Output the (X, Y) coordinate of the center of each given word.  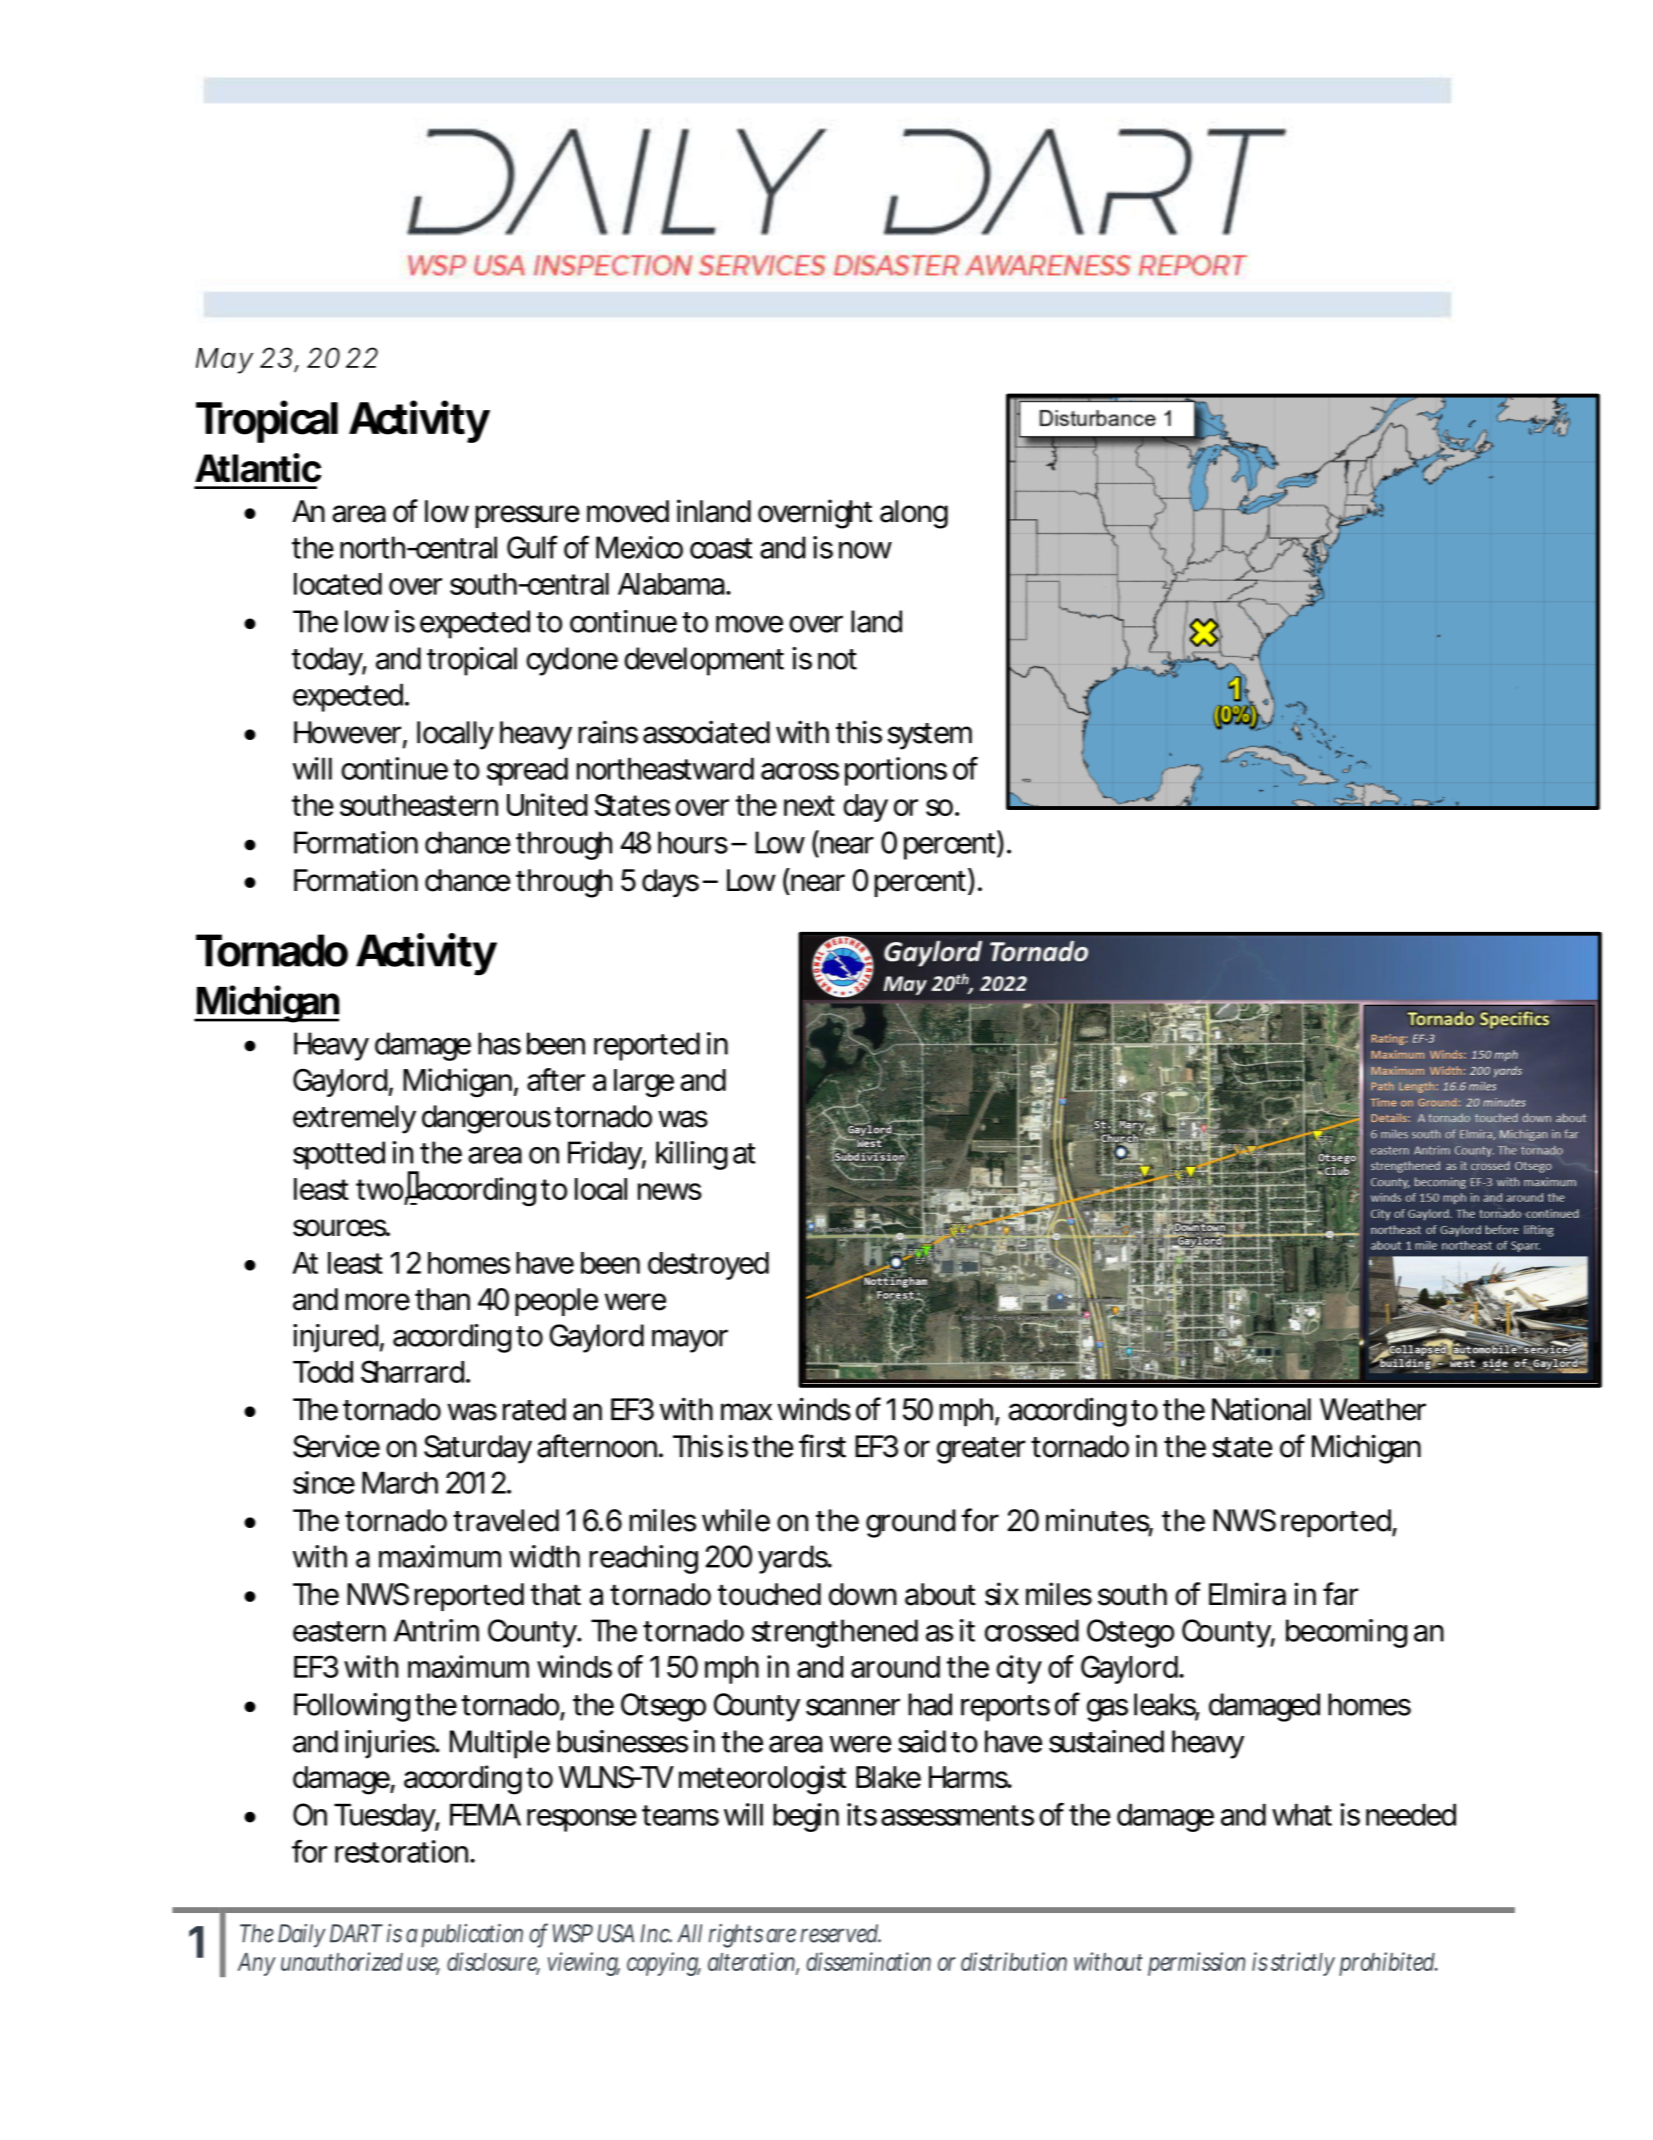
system (930, 736)
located (338, 584)
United (547, 804)
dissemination (868, 1961)
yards (794, 1559)
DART (356, 1933)
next (809, 805)
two (380, 1189)
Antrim (436, 1630)
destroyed (708, 1266)
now (865, 550)
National (1261, 1409)
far (1340, 1594)
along (914, 514)
